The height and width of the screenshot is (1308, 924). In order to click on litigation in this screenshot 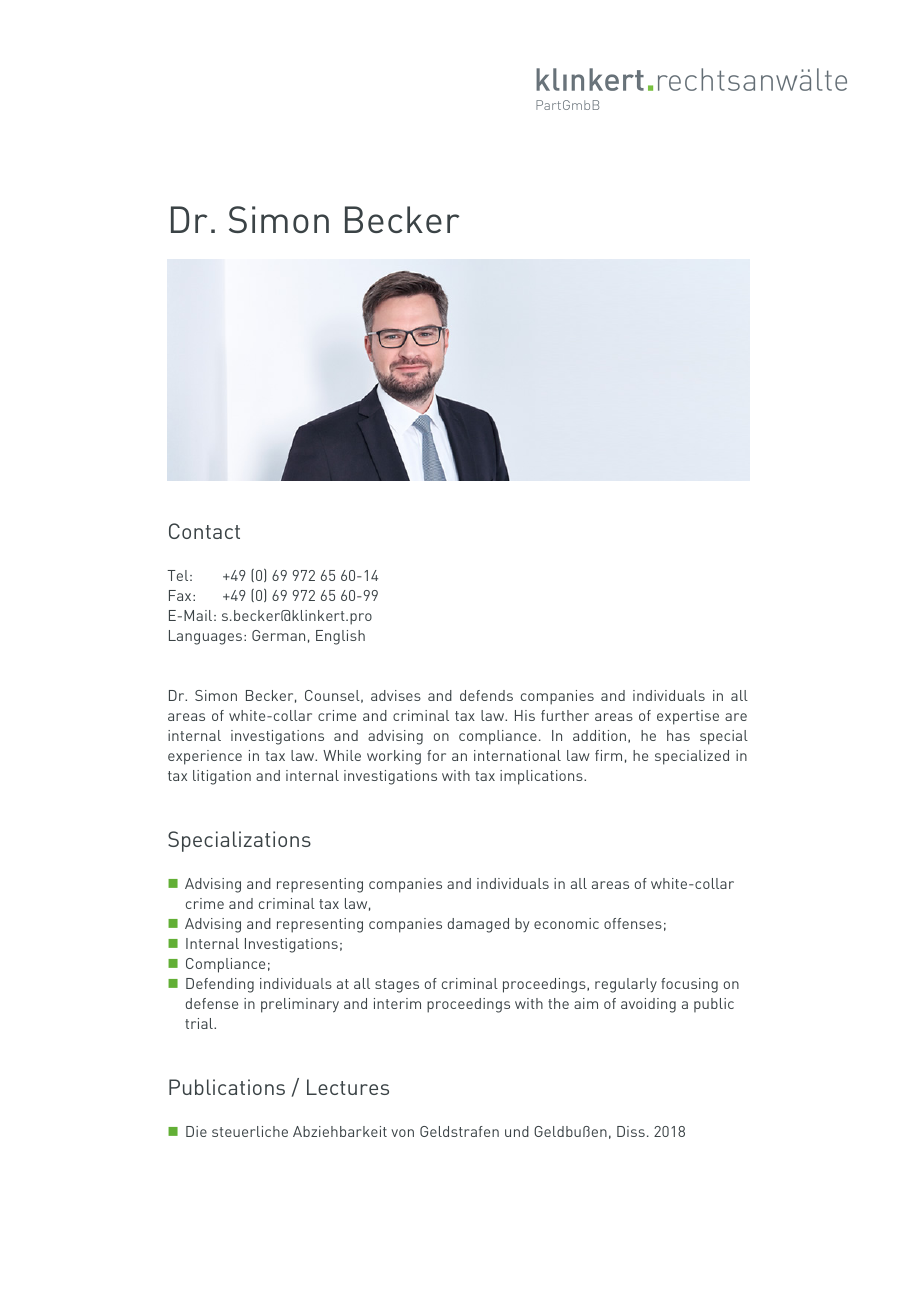, I will do `click(222, 777)`.
